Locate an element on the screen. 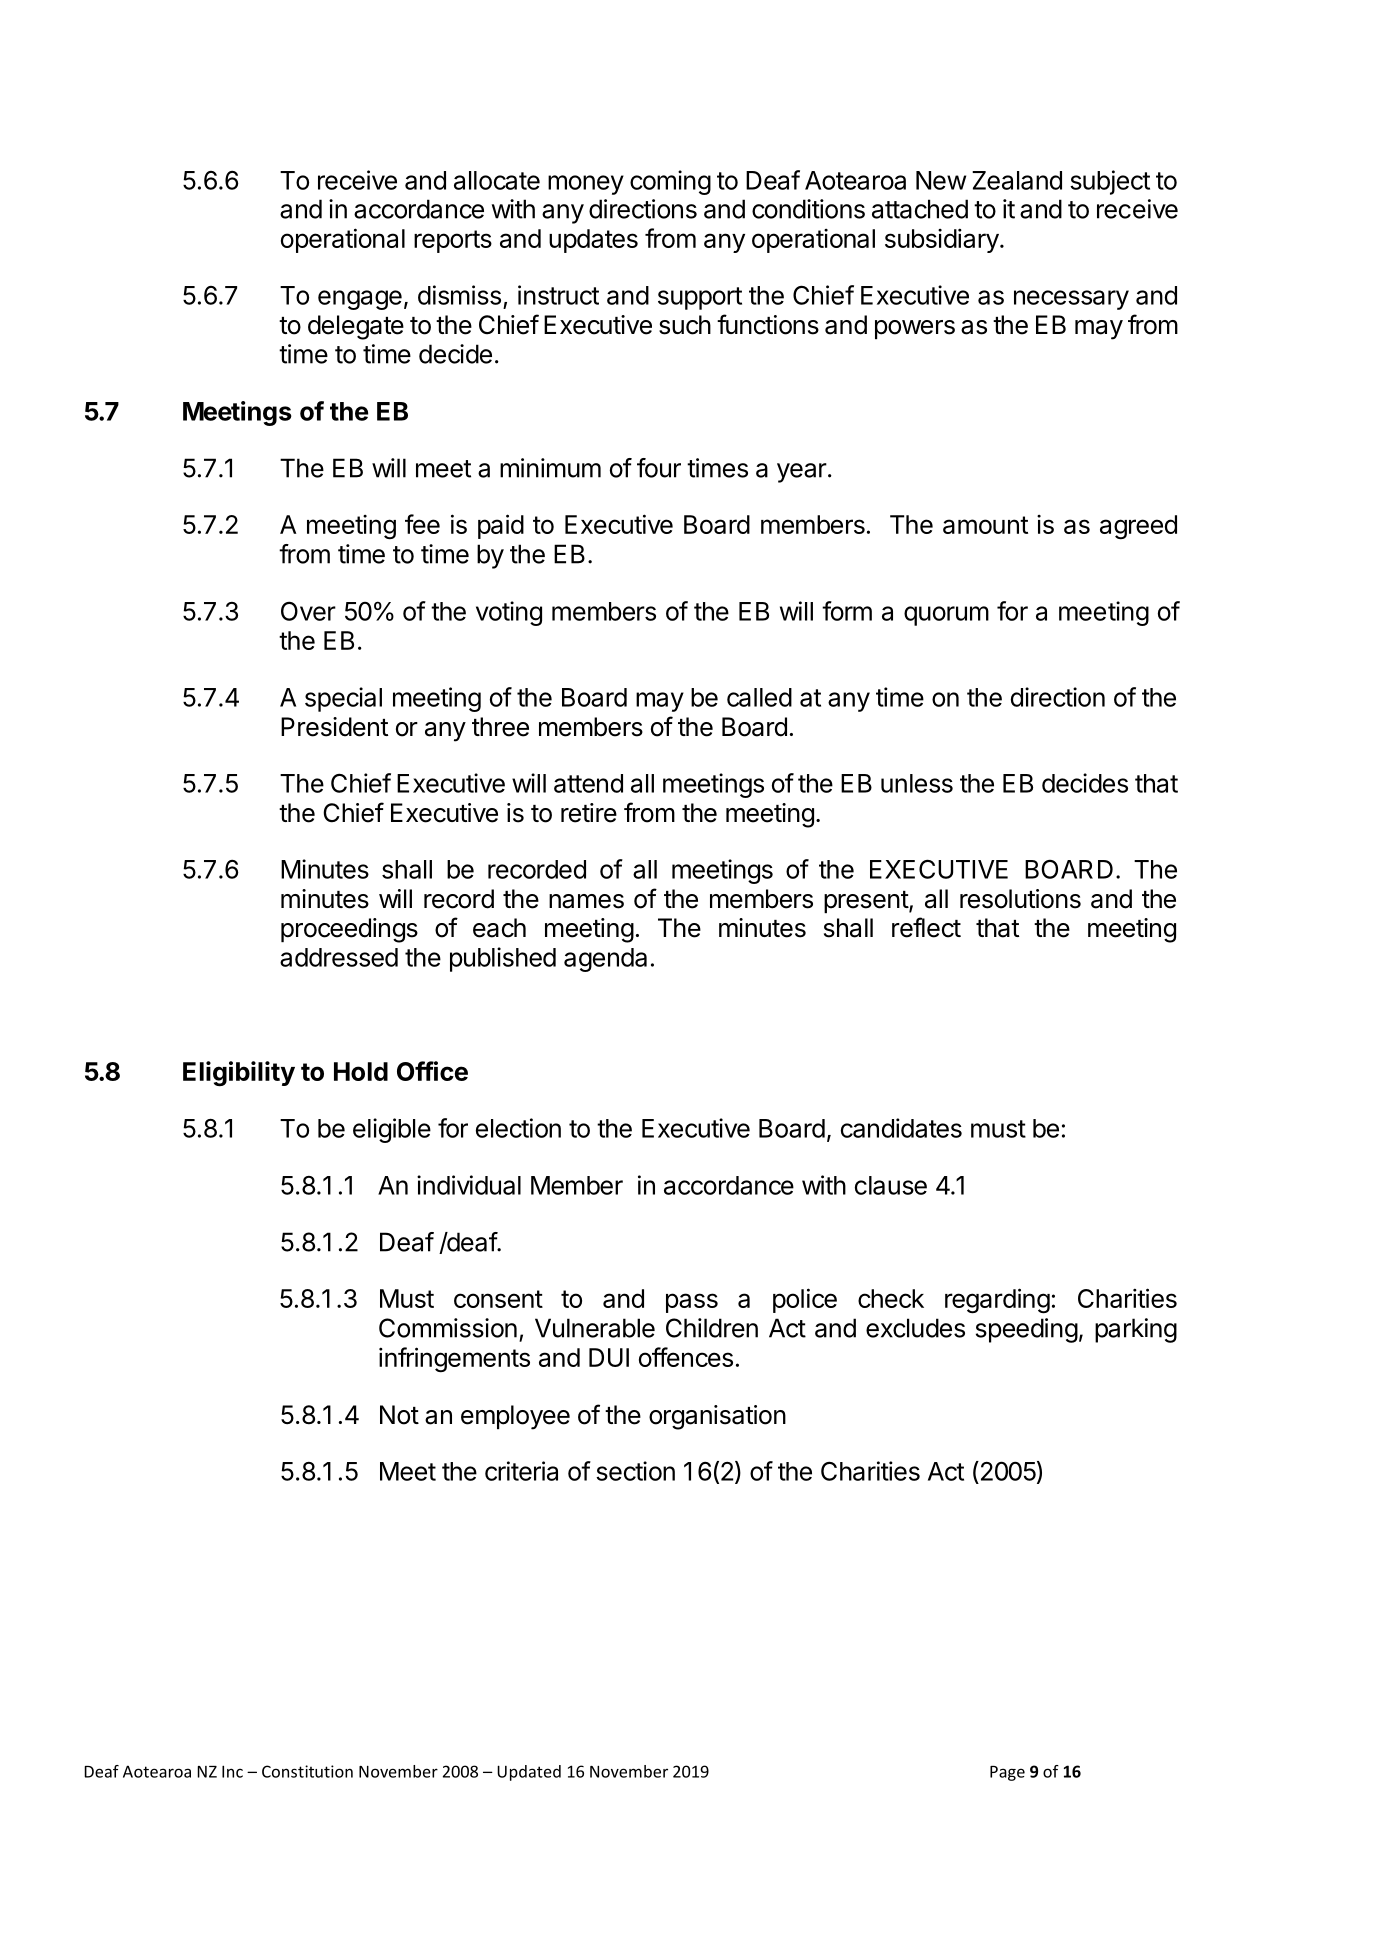 The image size is (1375, 1945). four is located at coordinates (659, 468).
